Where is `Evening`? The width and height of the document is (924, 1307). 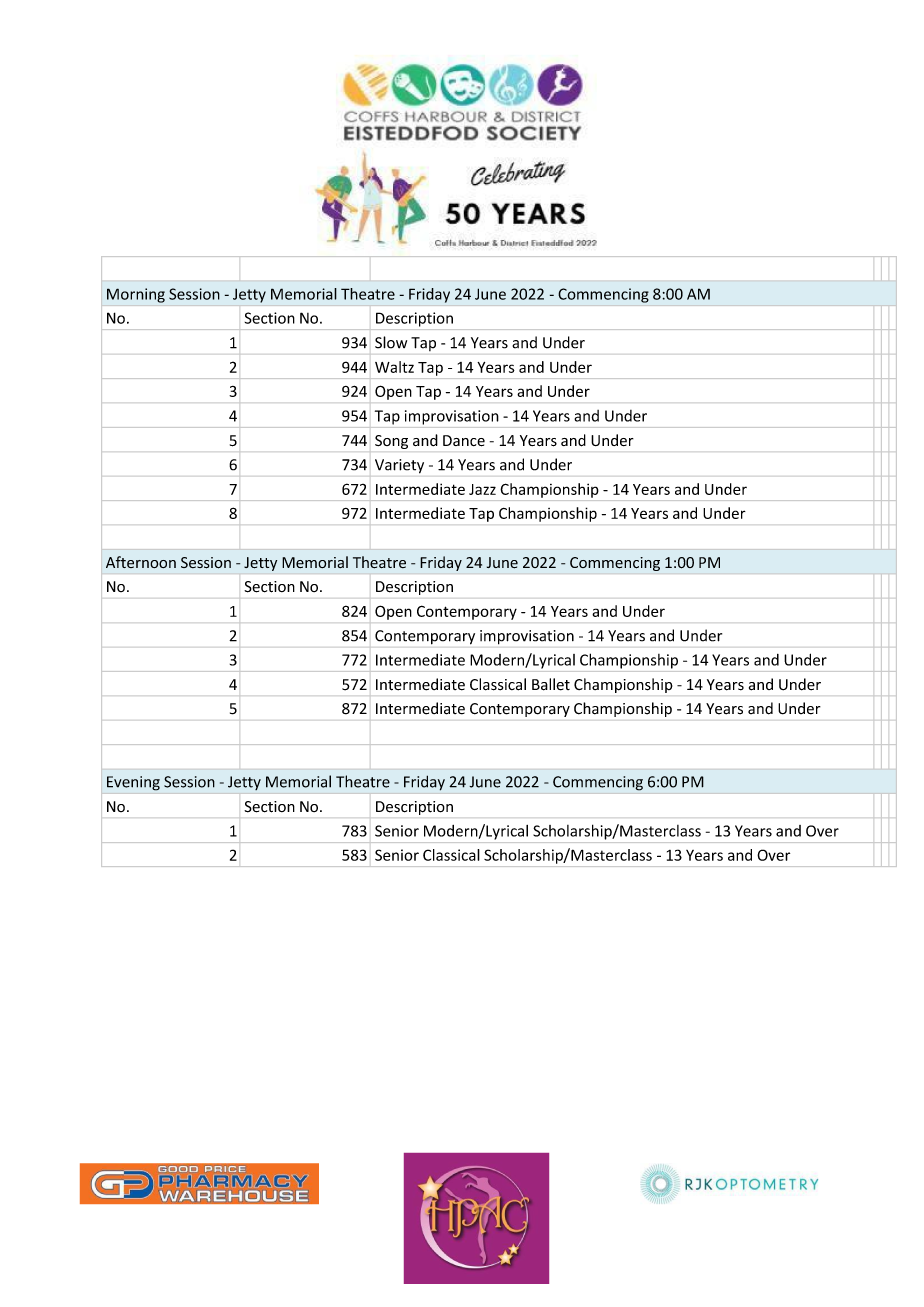
Evening is located at coordinates (133, 783).
